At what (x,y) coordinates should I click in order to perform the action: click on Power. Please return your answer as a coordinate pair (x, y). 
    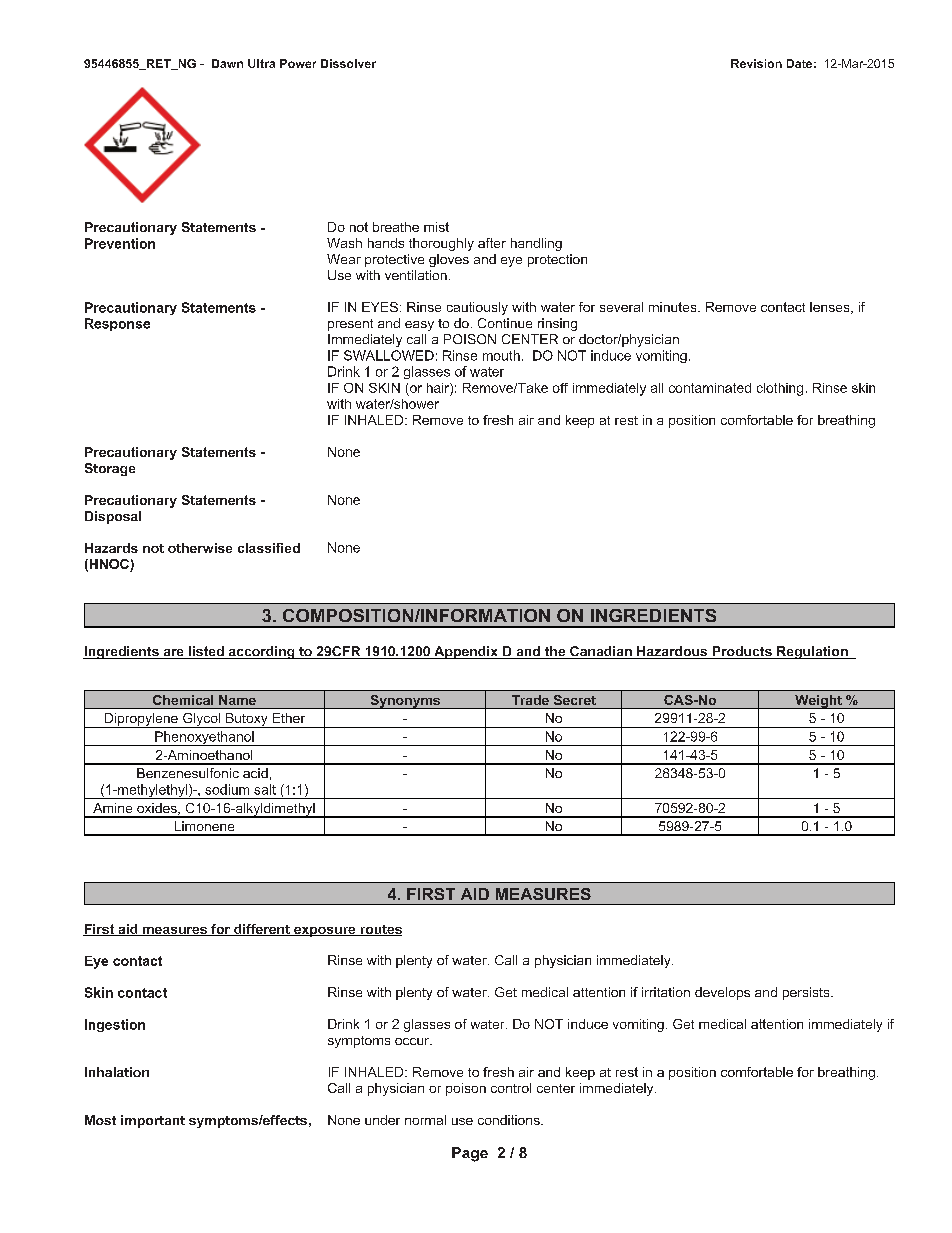
    Looking at the image, I should click on (298, 63).
